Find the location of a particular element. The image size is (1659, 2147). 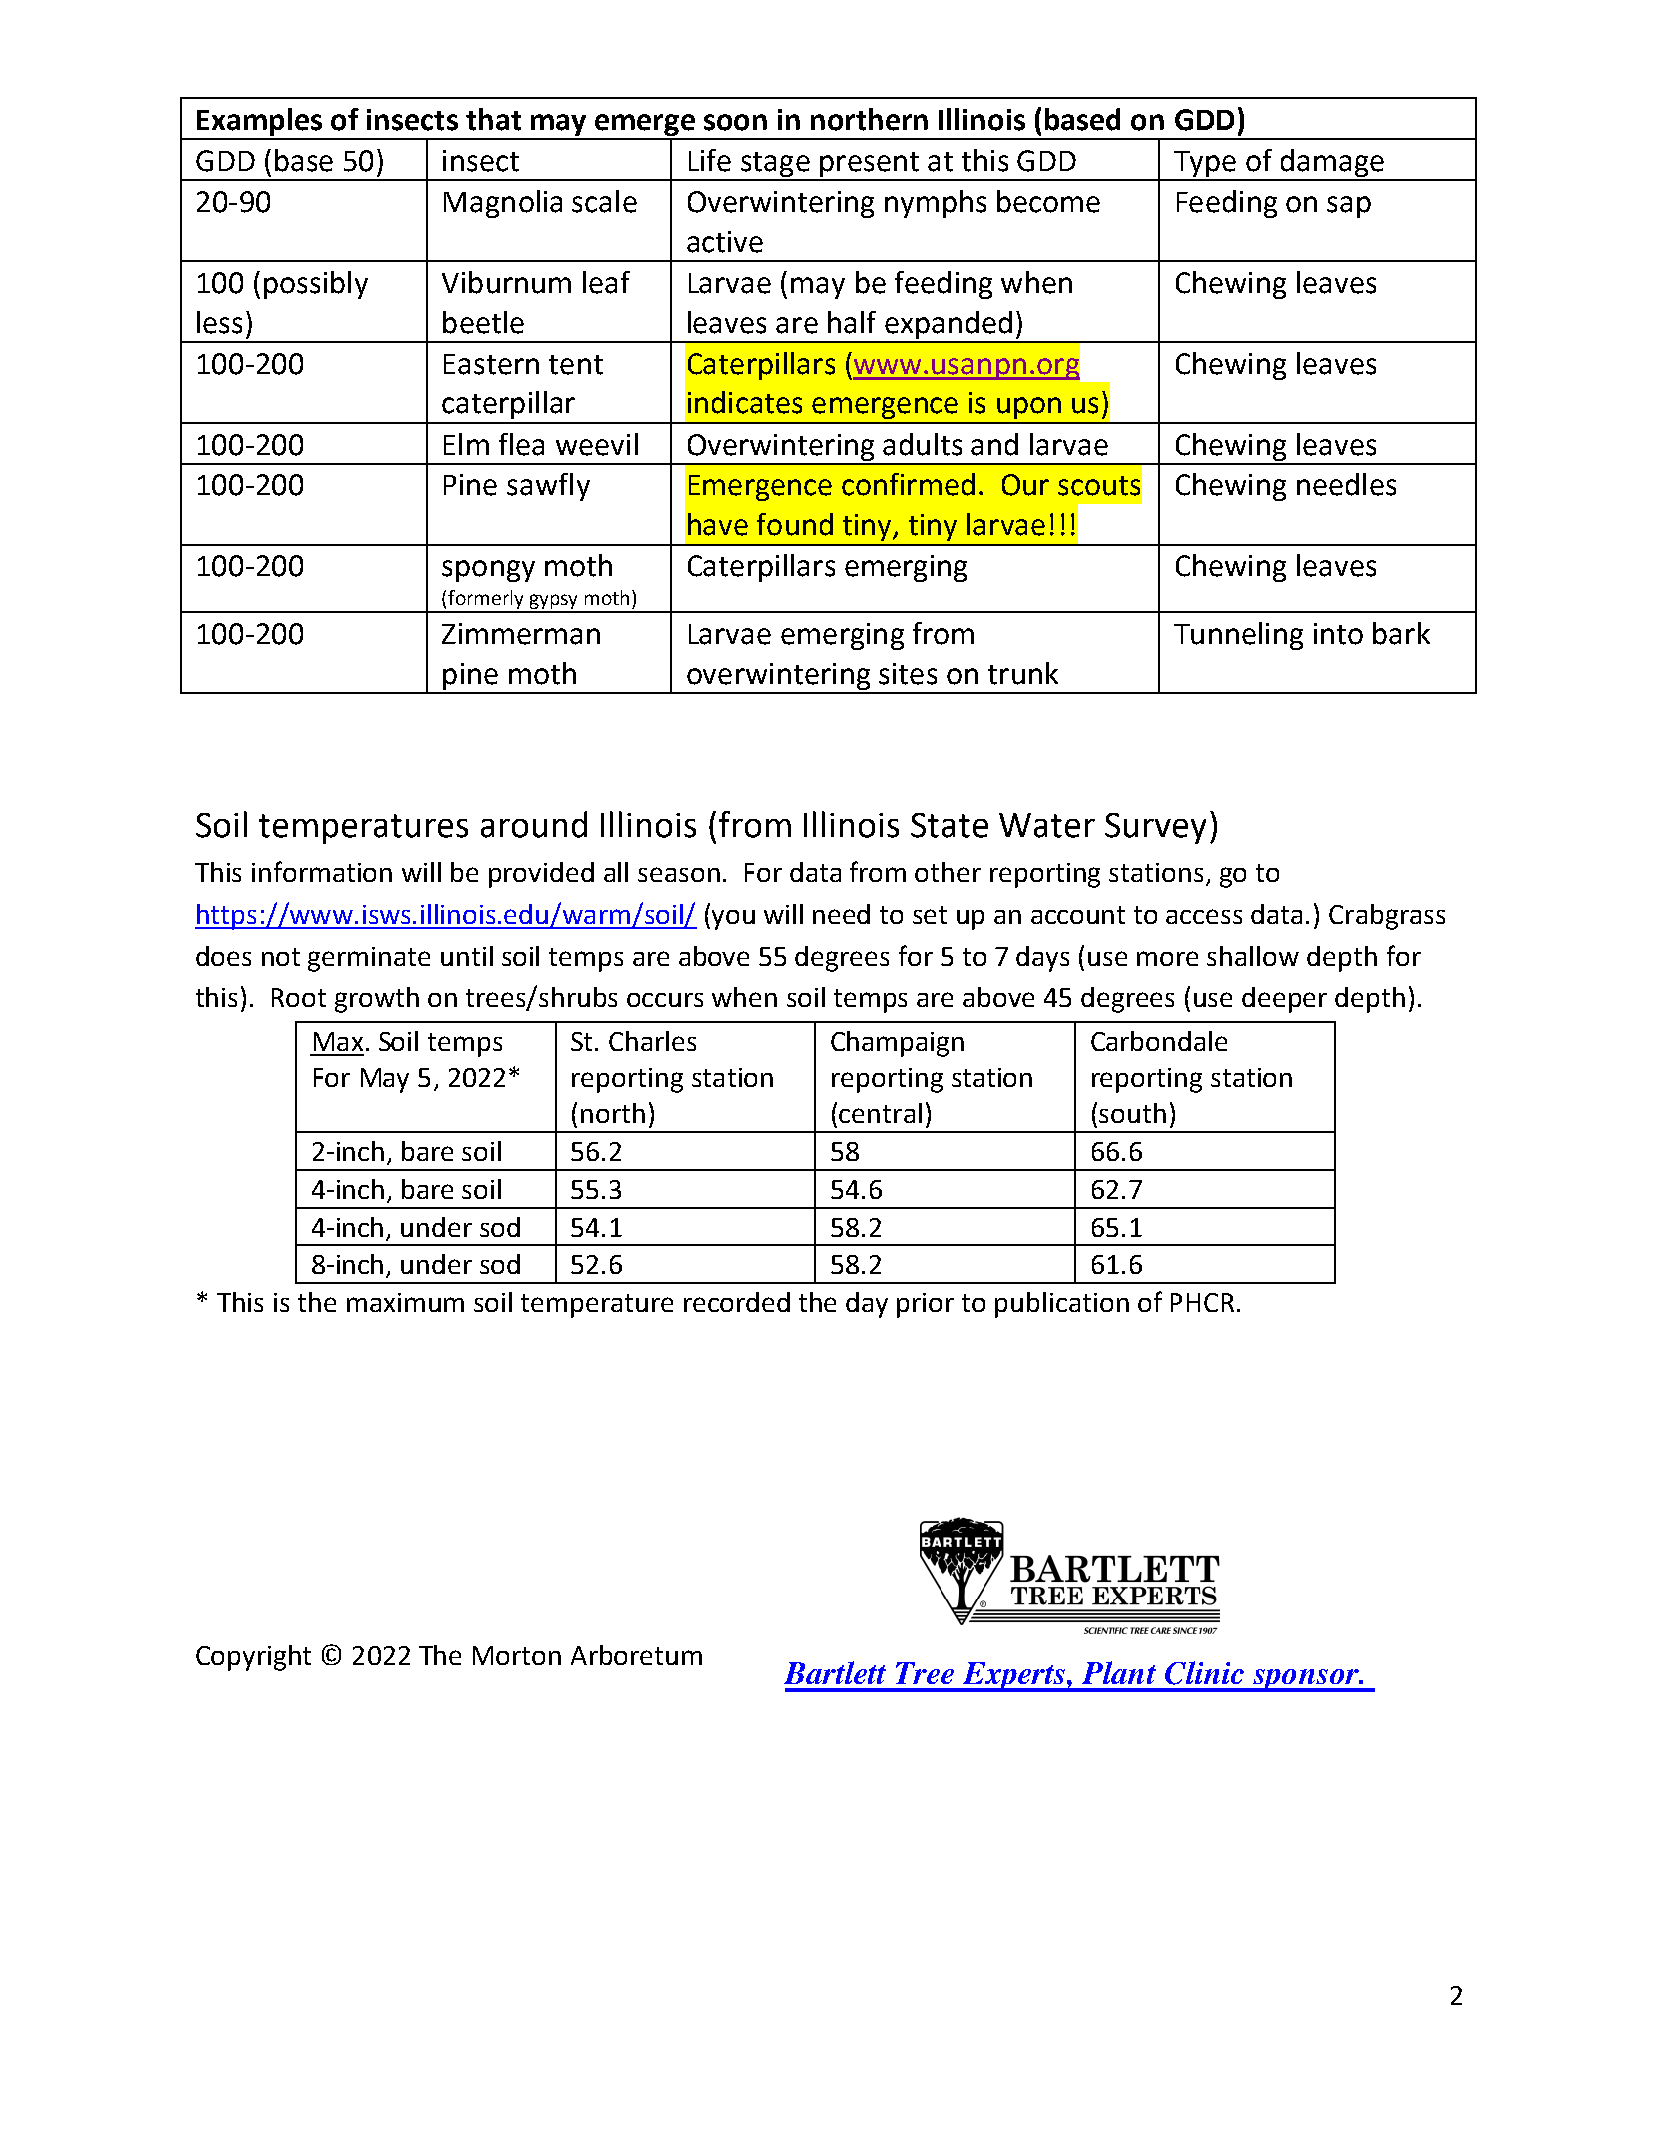

information is located at coordinates (322, 871).
